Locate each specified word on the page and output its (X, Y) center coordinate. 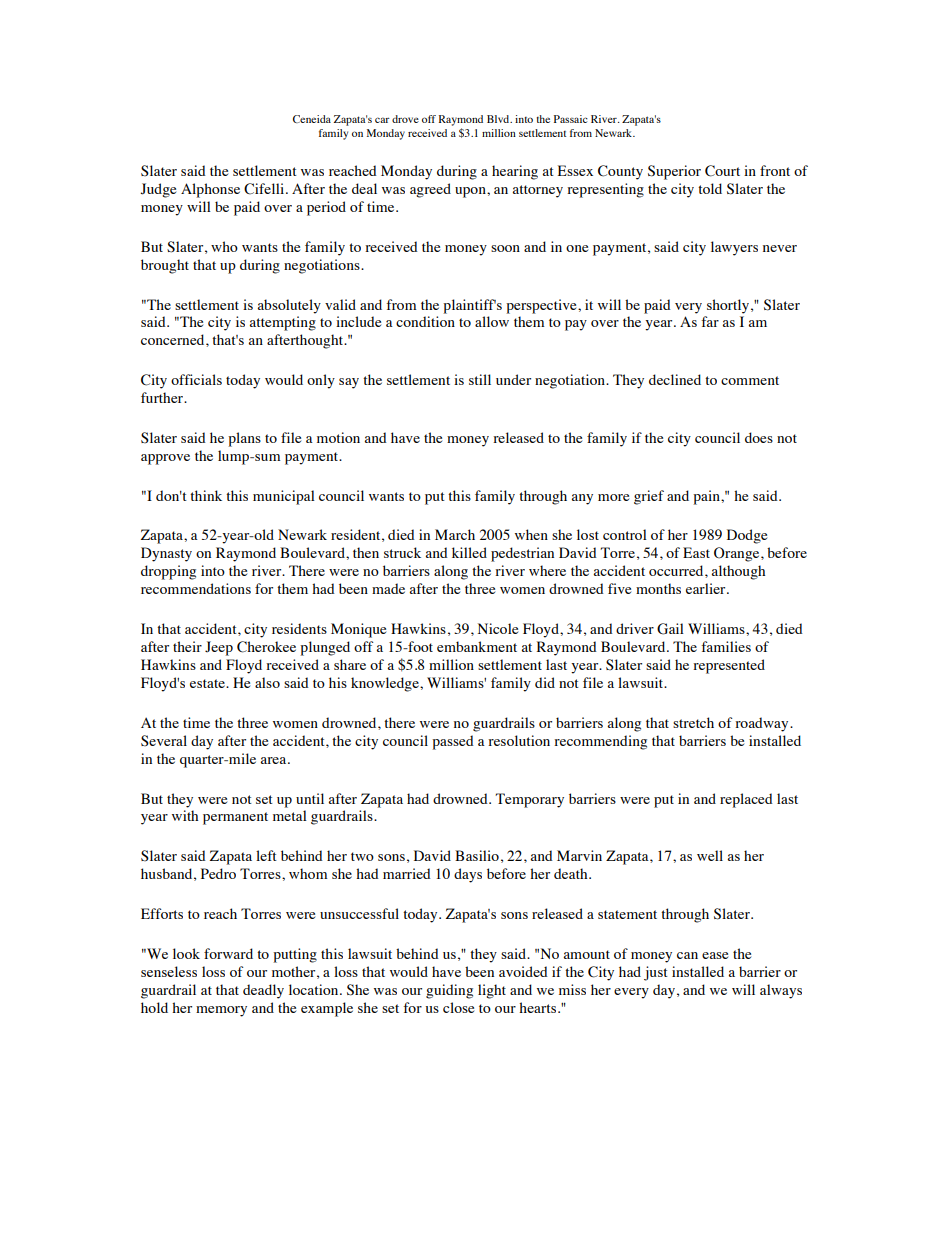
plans (244, 439)
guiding (449, 991)
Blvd (499, 119)
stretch (693, 722)
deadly (263, 991)
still (480, 379)
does (759, 437)
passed (453, 742)
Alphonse (210, 190)
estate (208, 683)
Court (722, 171)
